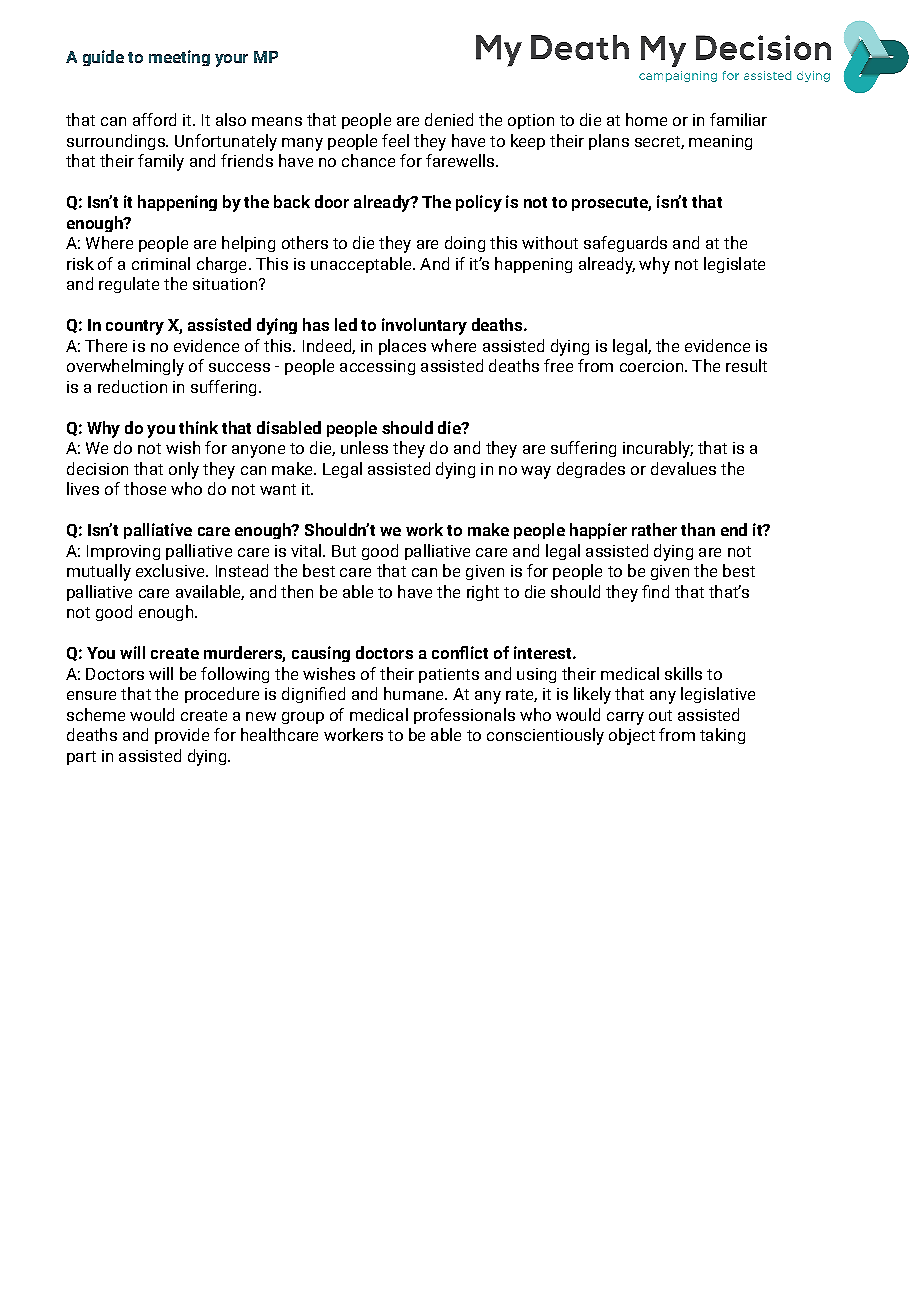  Describe the element at coordinates (132, 386) in the image. I see `reduction` at that location.
